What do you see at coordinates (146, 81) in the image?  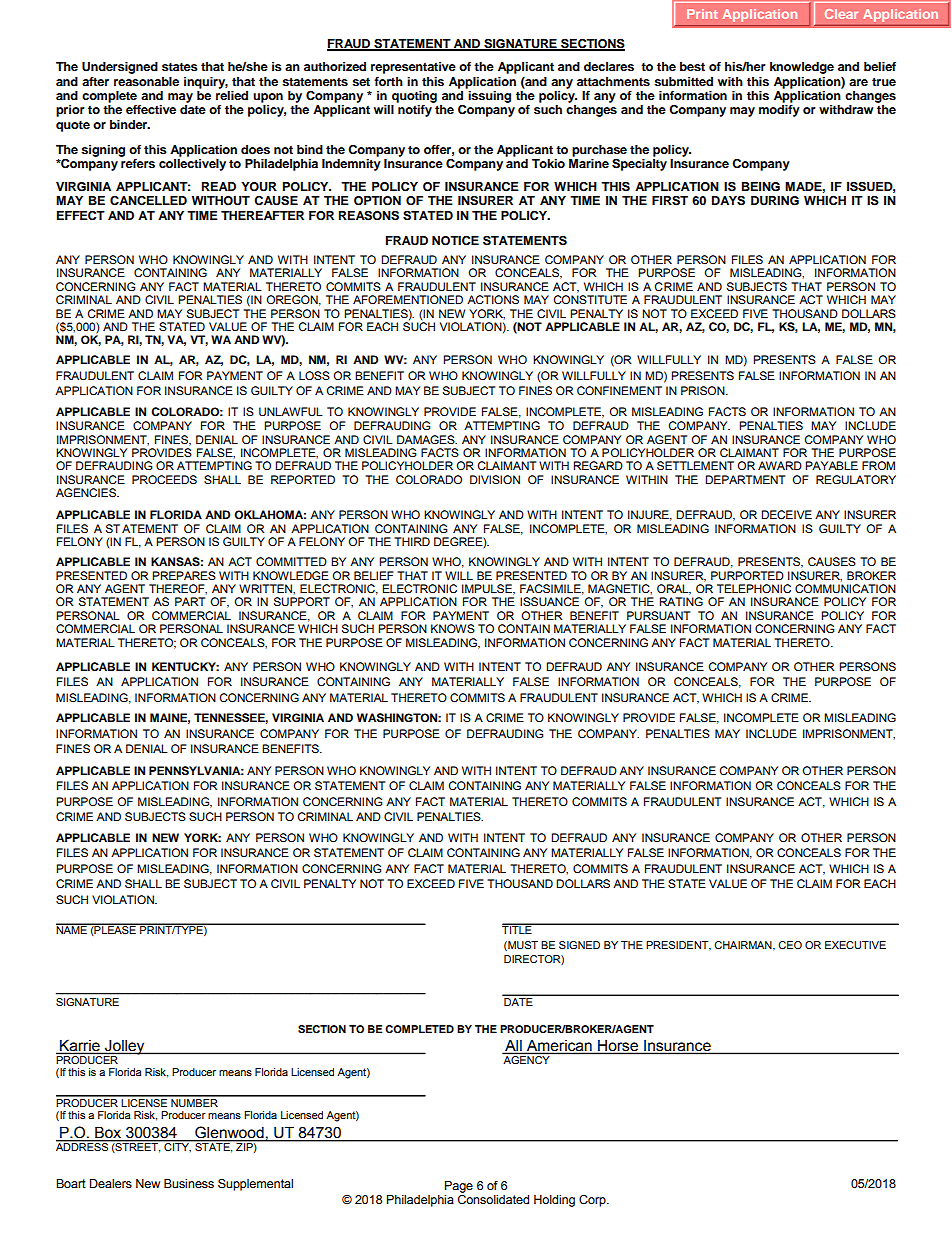 I see `reasonable` at bounding box center [146, 81].
